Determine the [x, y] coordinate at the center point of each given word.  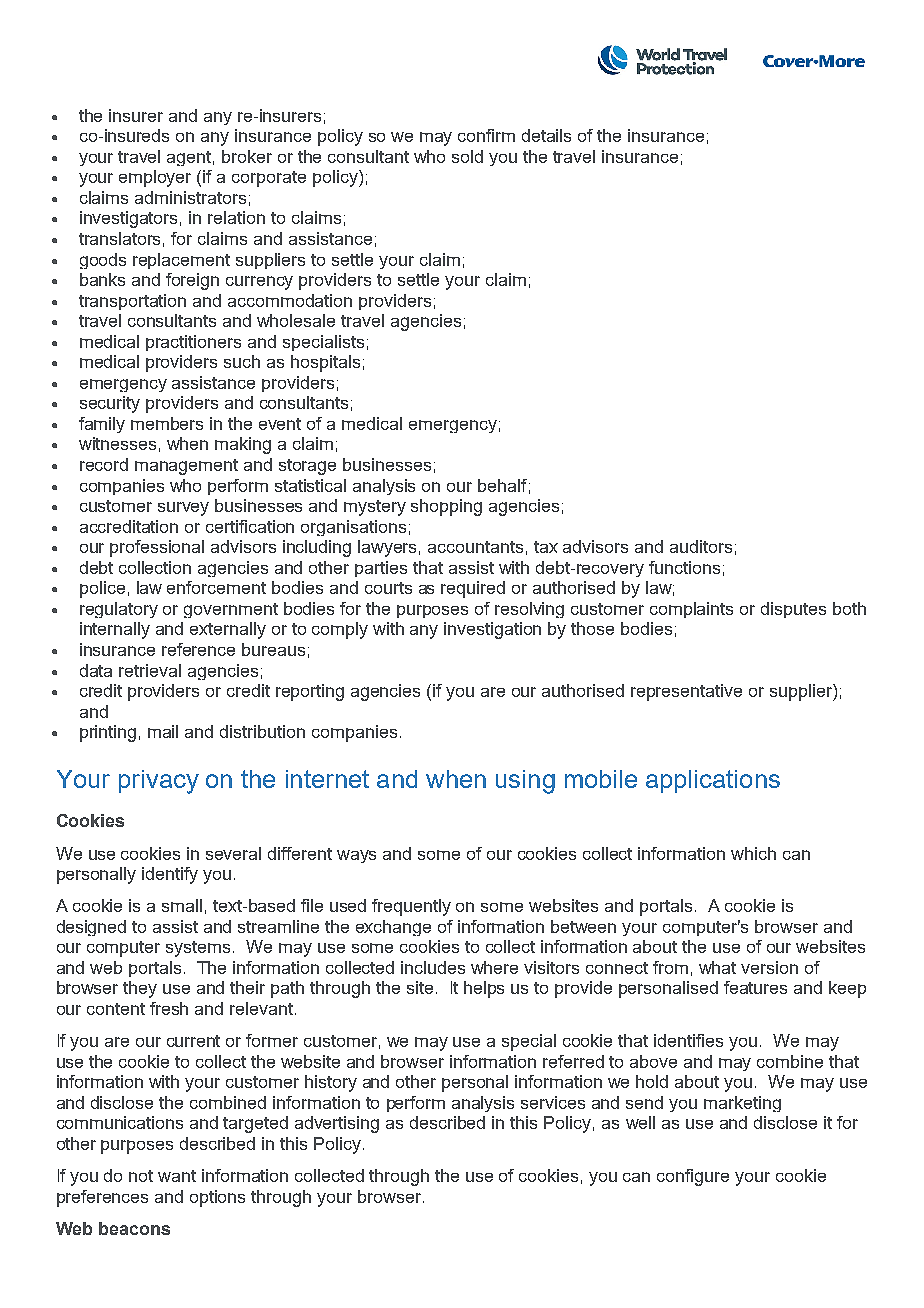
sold [467, 156]
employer [155, 178]
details [546, 135]
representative [686, 692]
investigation [492, 630]
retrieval [150, 670]
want [177, 1176]
